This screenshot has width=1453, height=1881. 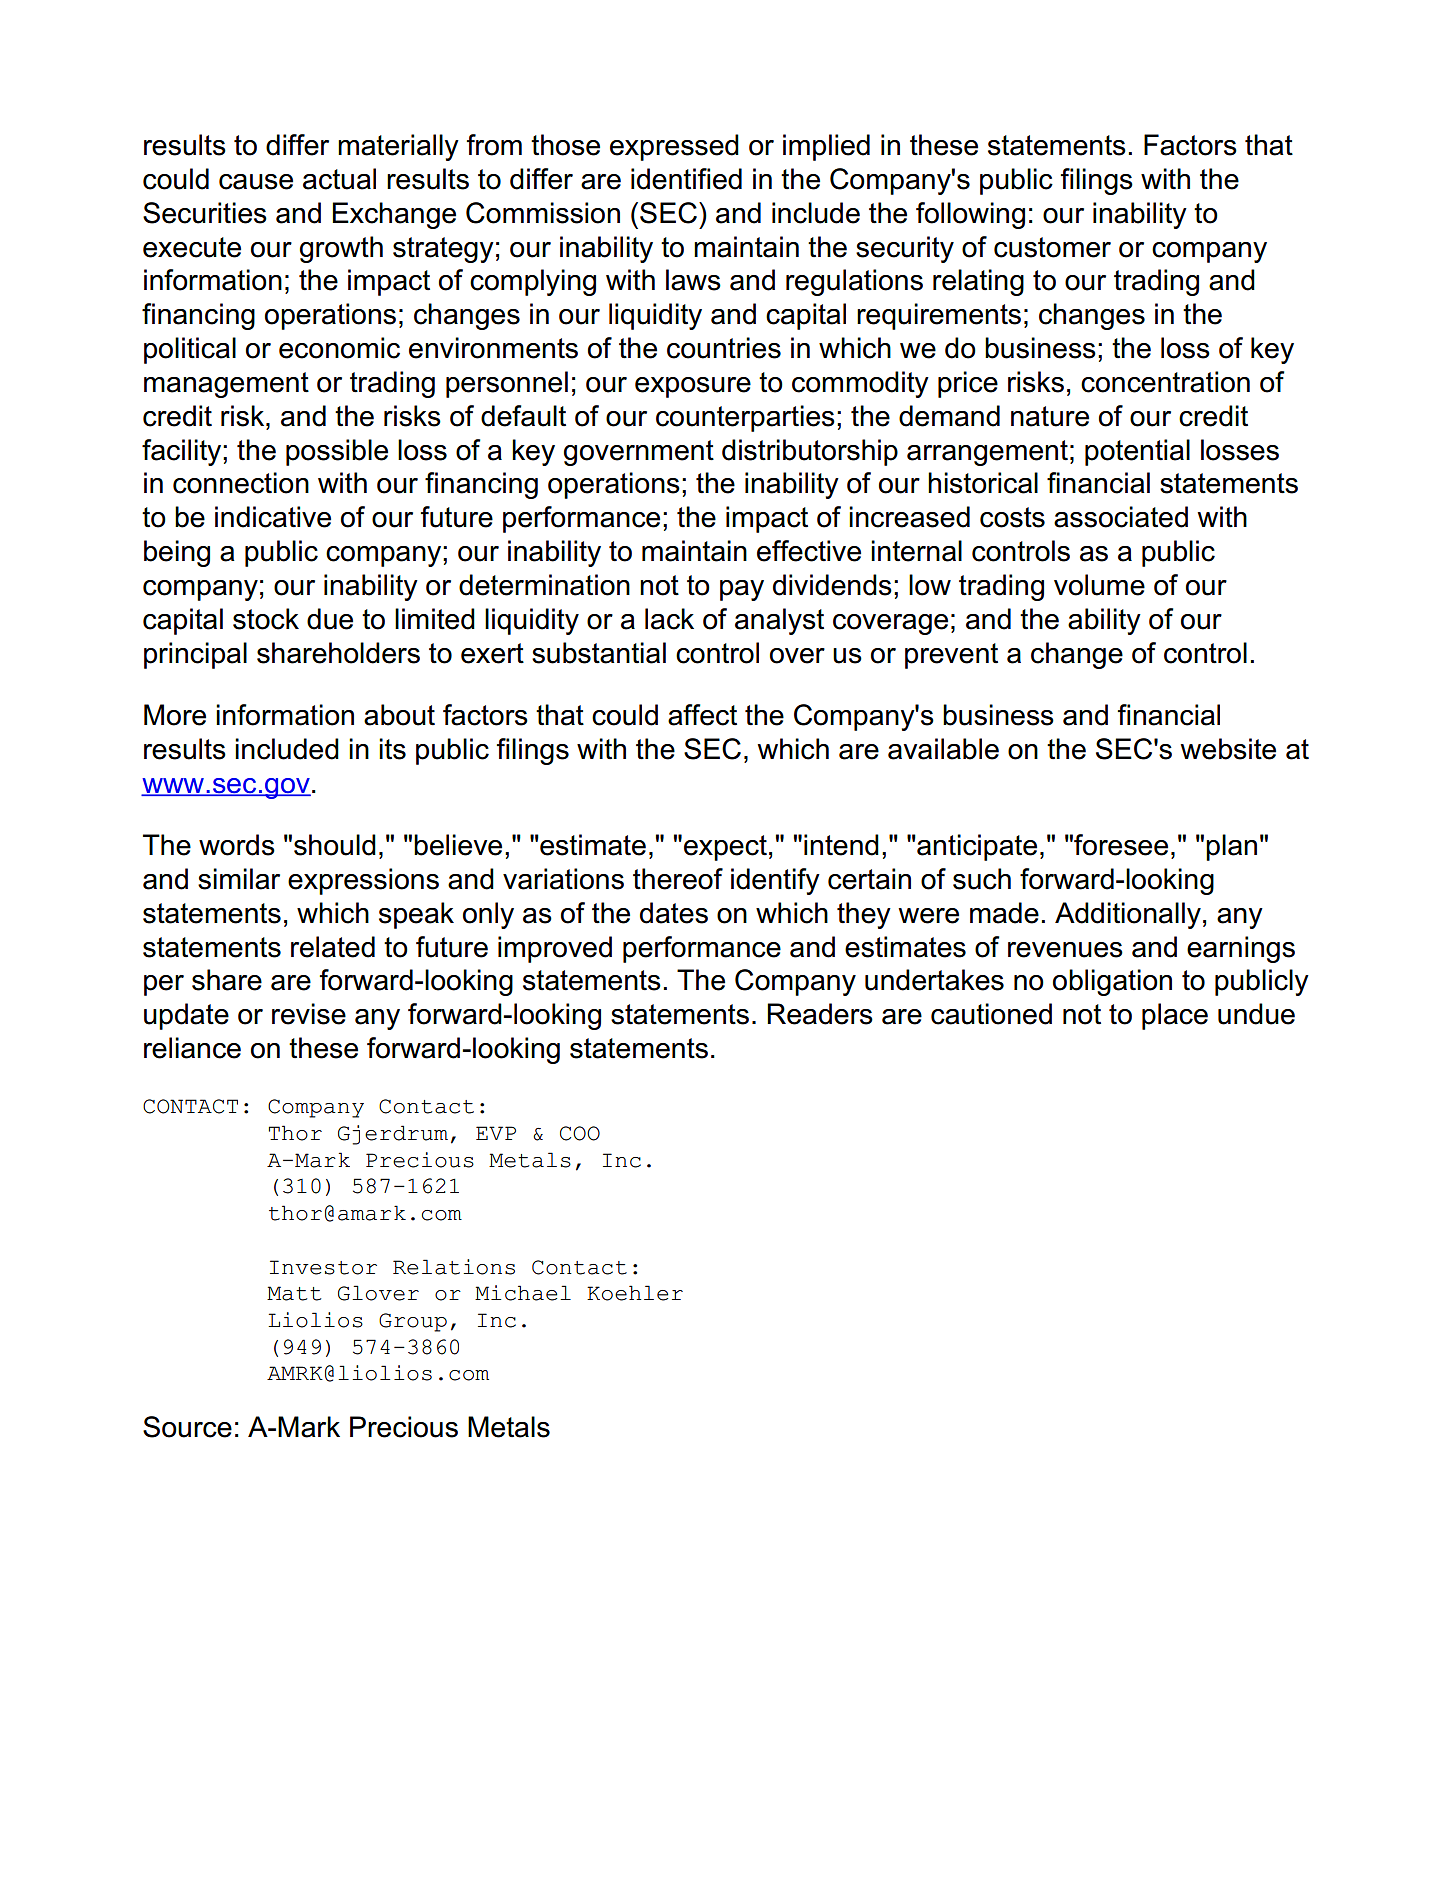 What do you see at coordinates (266, 619) in the screenshot?
I see `stock` at bounding box center [266, 619].
